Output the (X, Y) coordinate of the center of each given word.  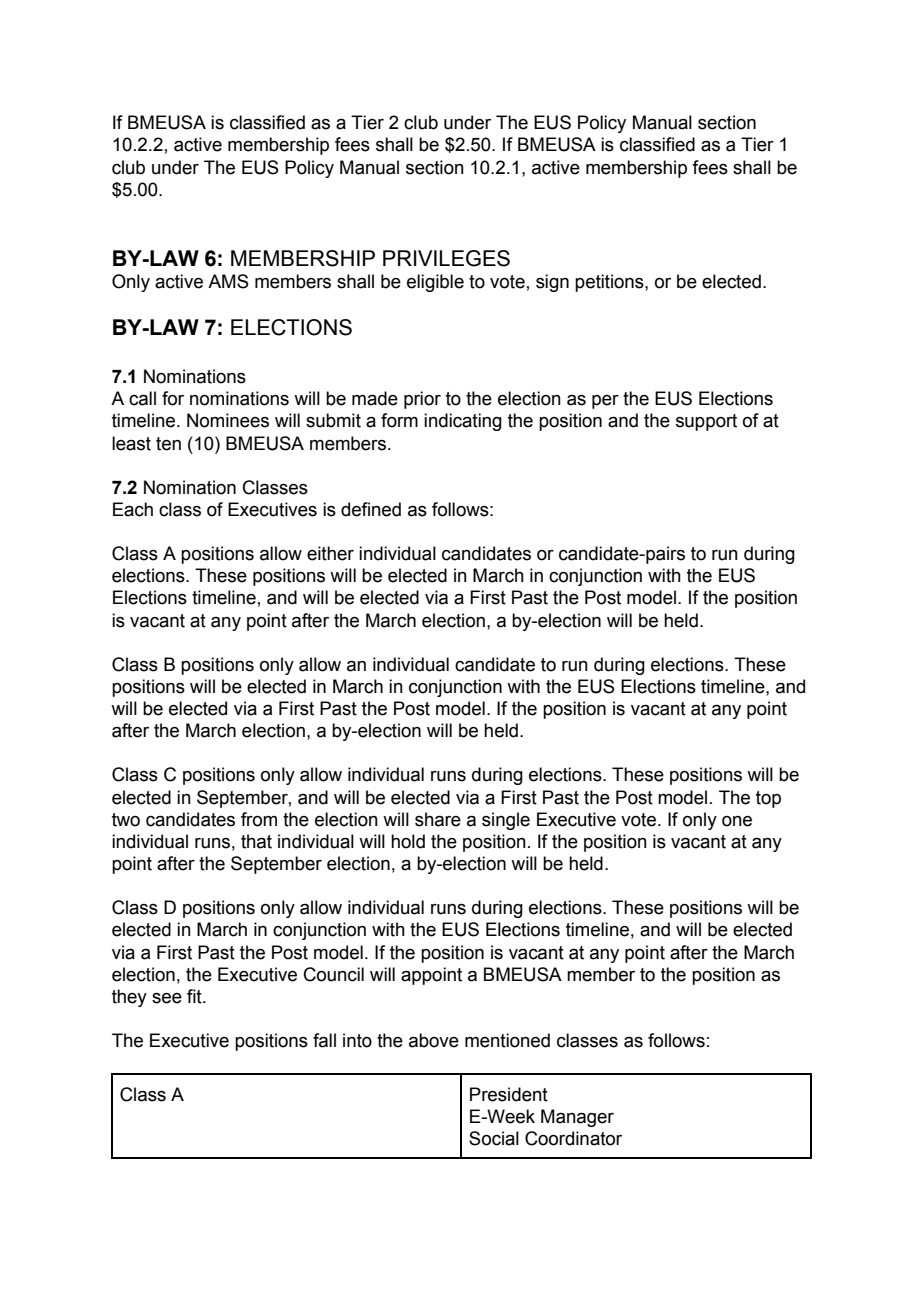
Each (133, 509)
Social (494, 1138)
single (506, 821)
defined (371, 509)
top (768, 799)
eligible (435, 283)
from (259, 819)
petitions (610, 283)
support (706, 422)
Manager (577, 1118)
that (256, 841)
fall (324, 1040)
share (438, 819)
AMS (228, 281)
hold (408, 841)
